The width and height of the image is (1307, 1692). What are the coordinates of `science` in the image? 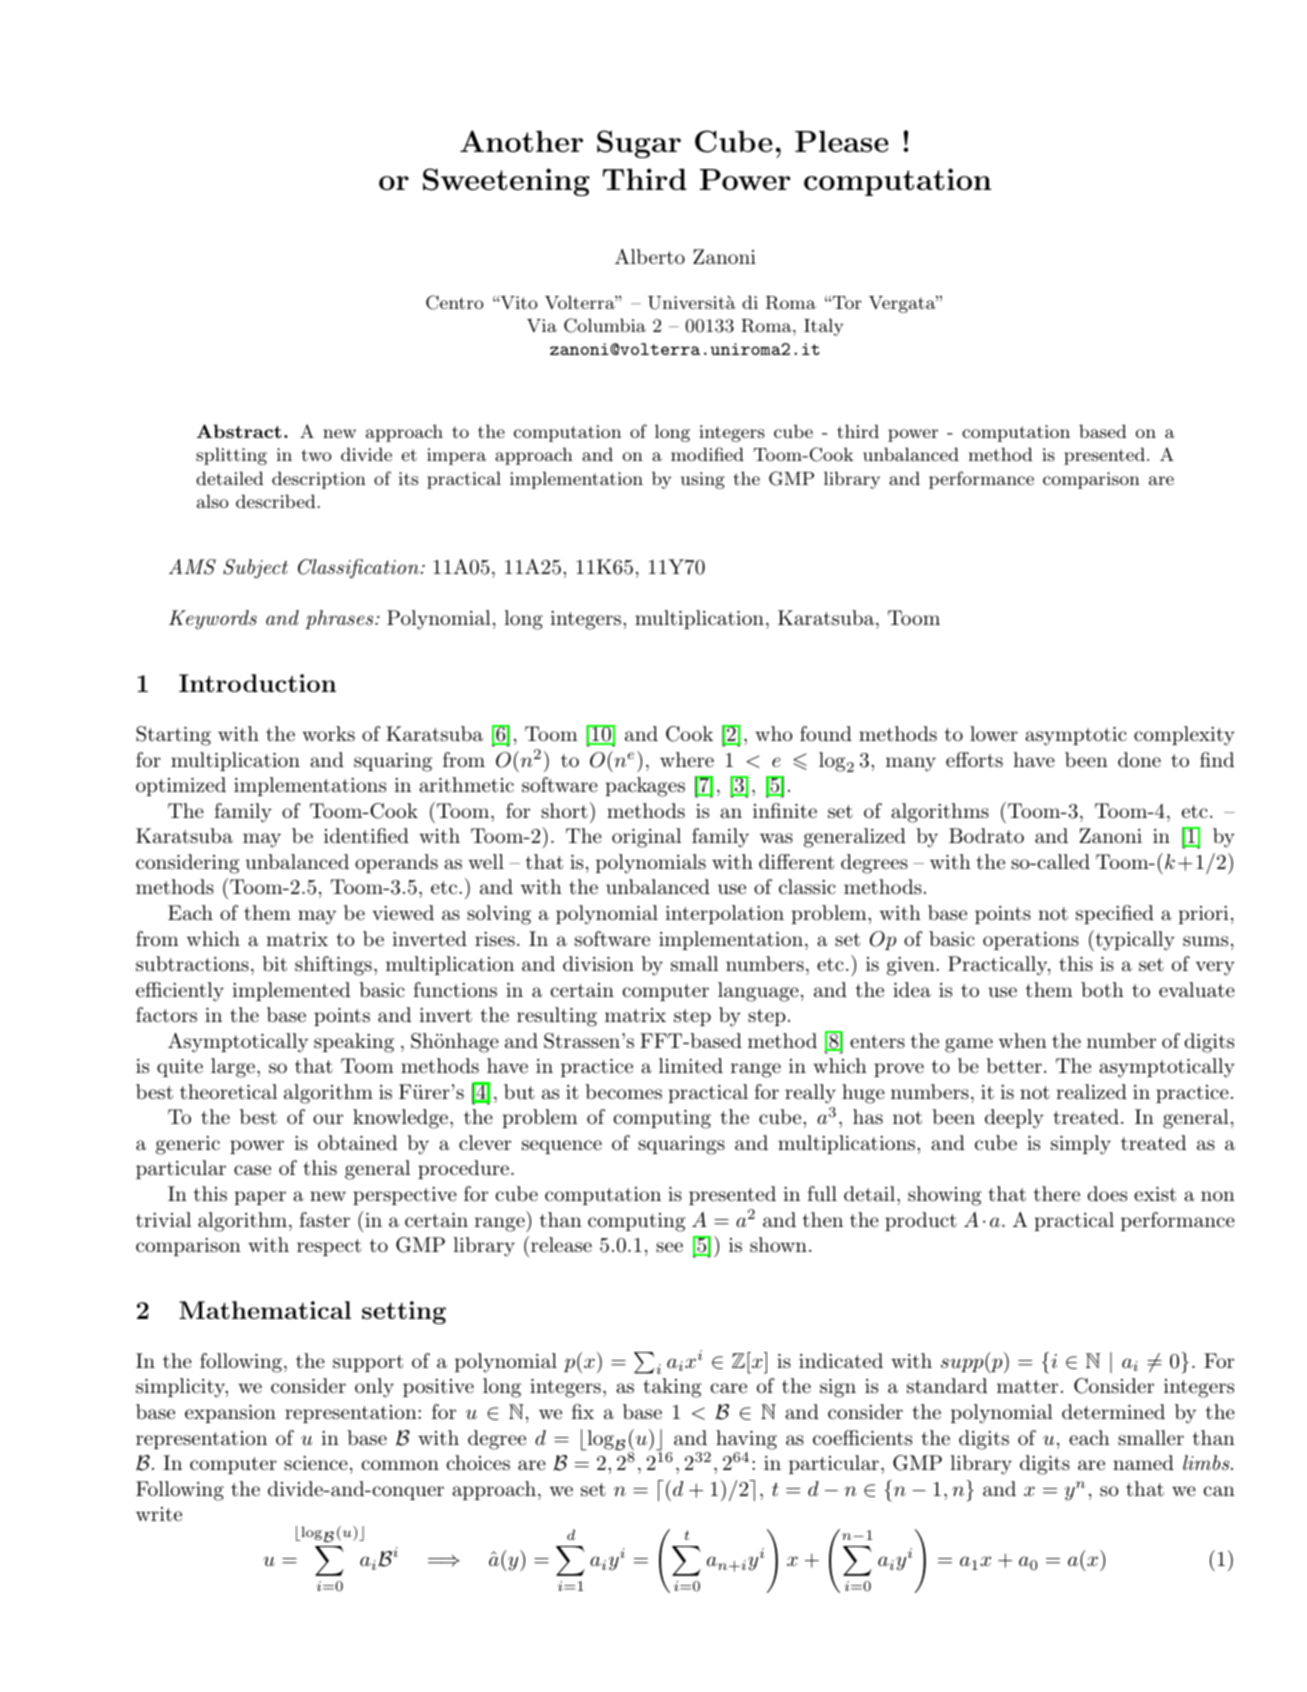 It's located at (316, 1463).
